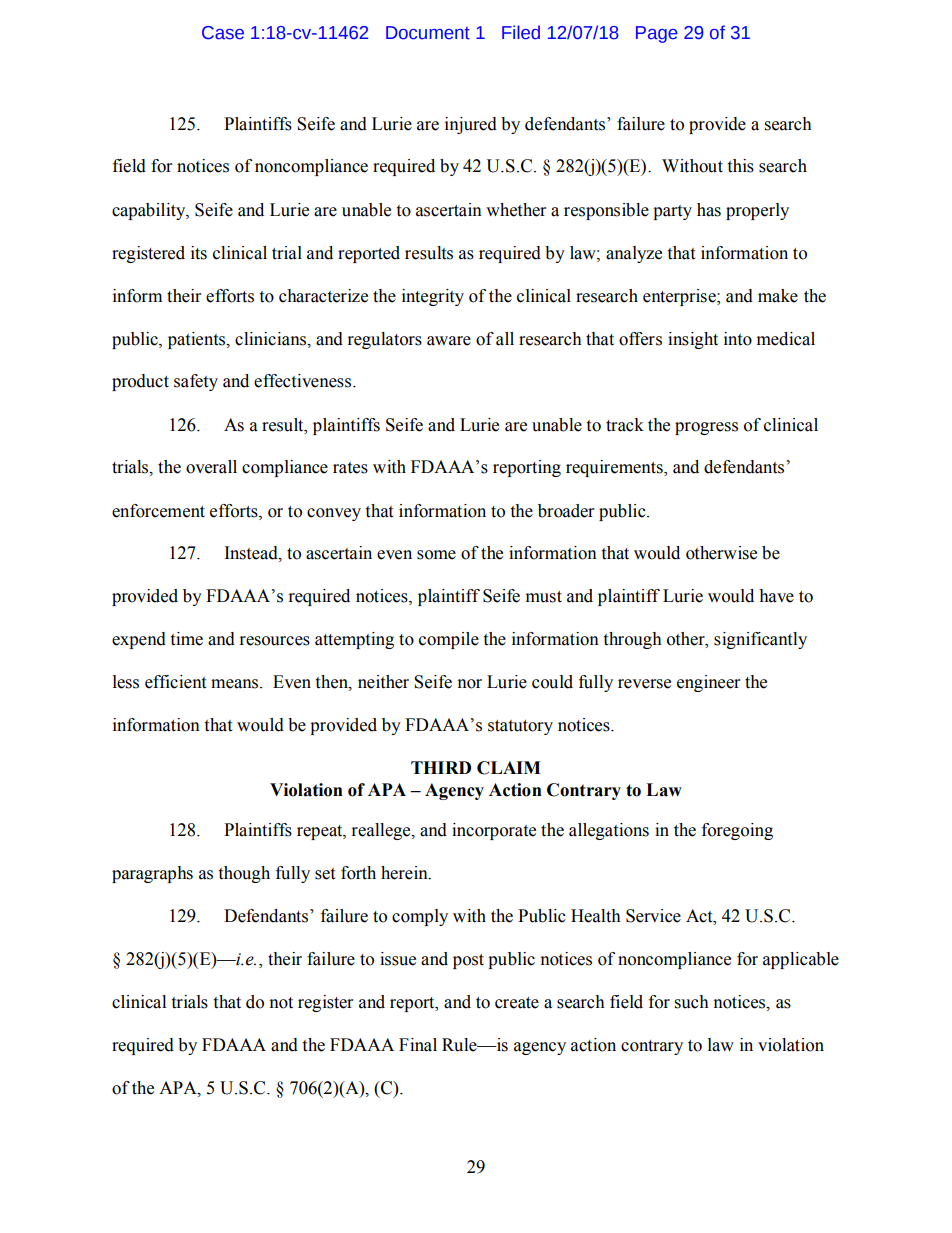 This screenshot has height=1233, width=952. I want to click on THIRD, so click(441, 767).
